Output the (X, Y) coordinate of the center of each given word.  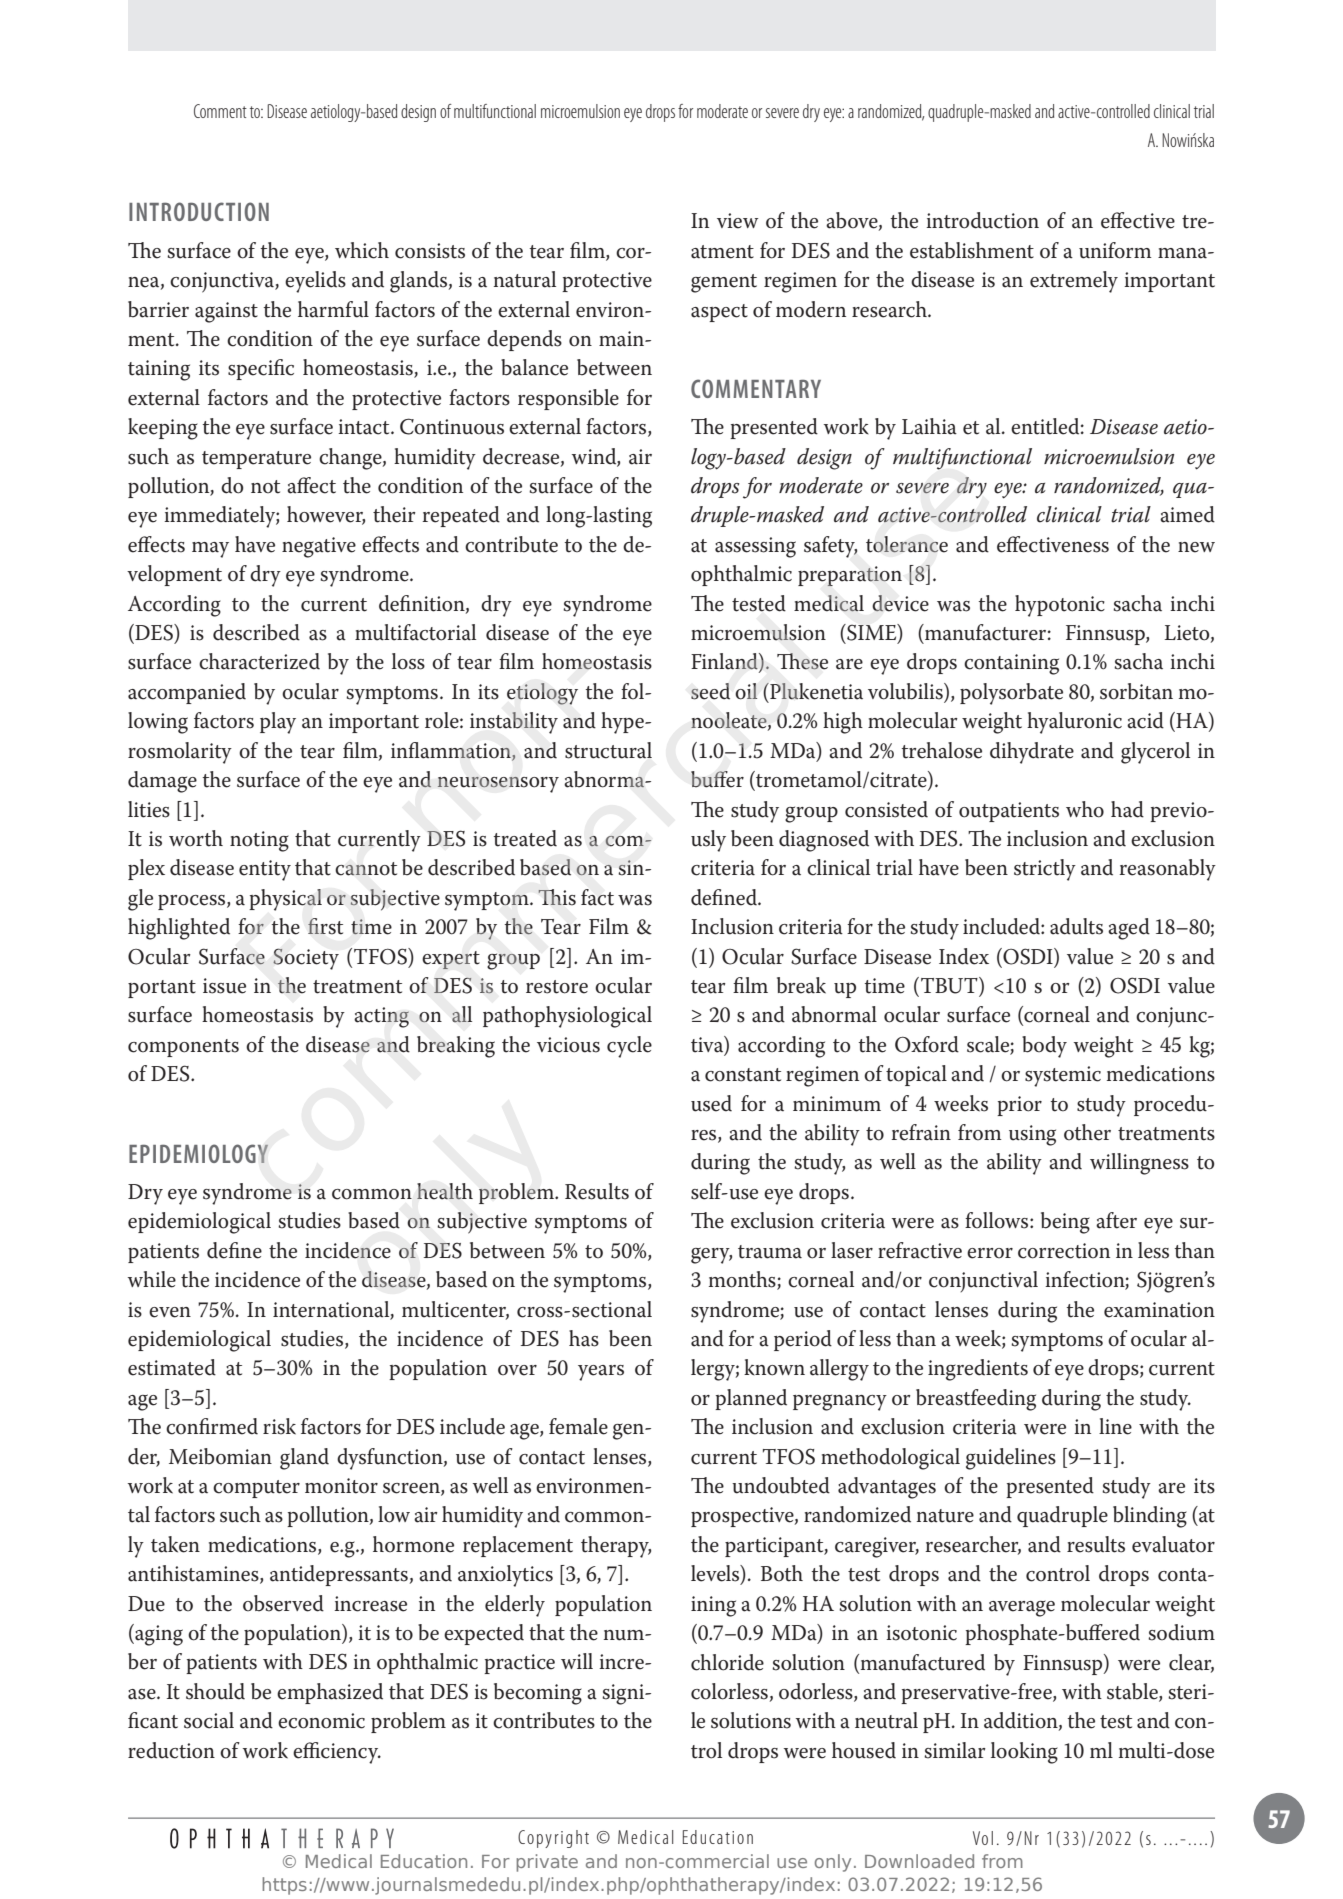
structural (608, 750)
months (743, 1280)
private (547, 1863)
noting (259, 841)
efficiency (337, 1753)
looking (1024, 1753)
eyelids (315, 282)
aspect (719, 313)
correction (1064, 1251)
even (170, 1312)
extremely (1074, 282)
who (1085, 809)
